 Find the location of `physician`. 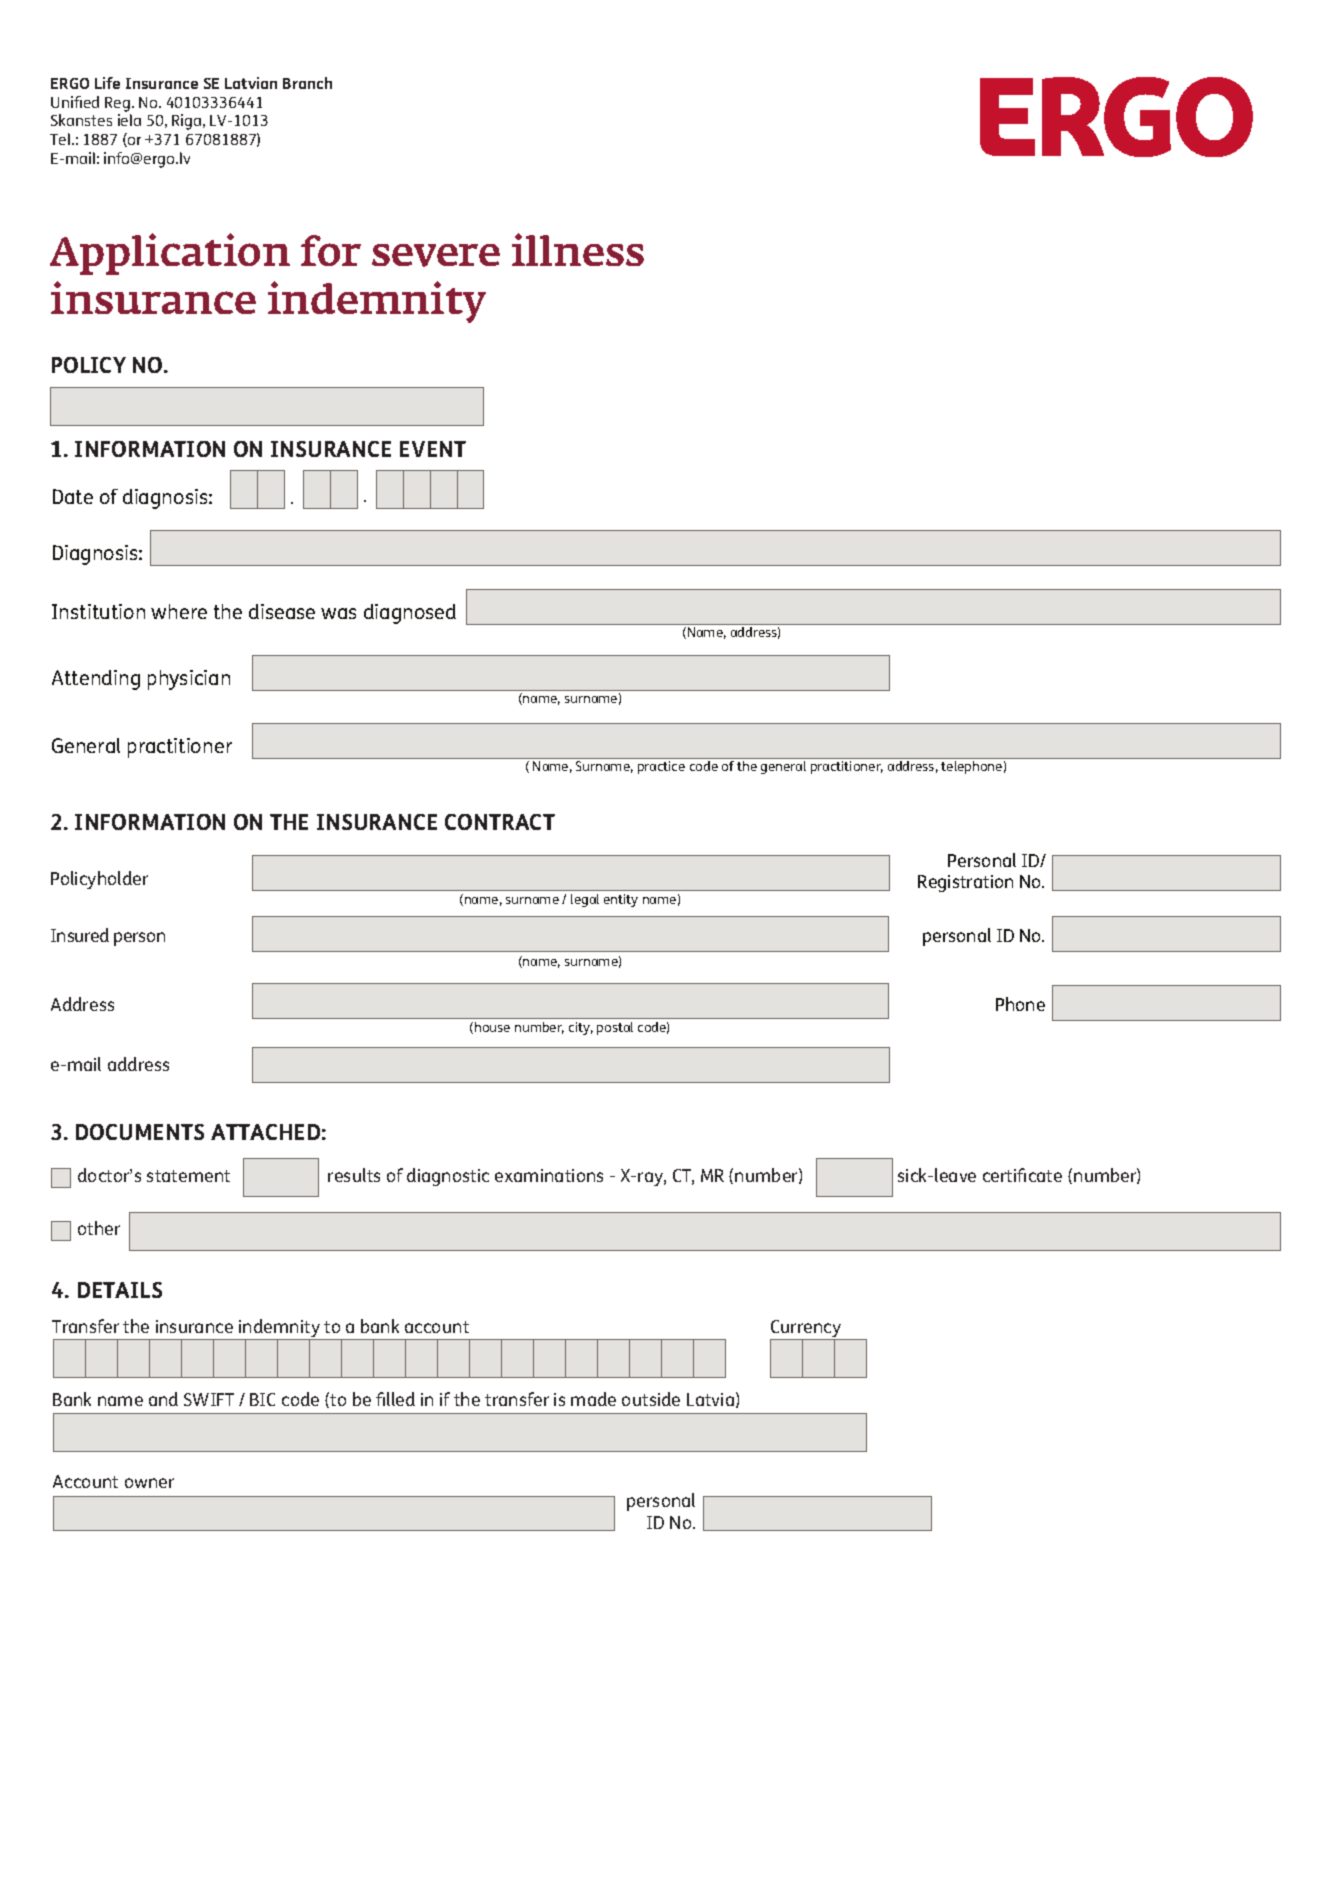

physician is located at coordinates (189, 680).
